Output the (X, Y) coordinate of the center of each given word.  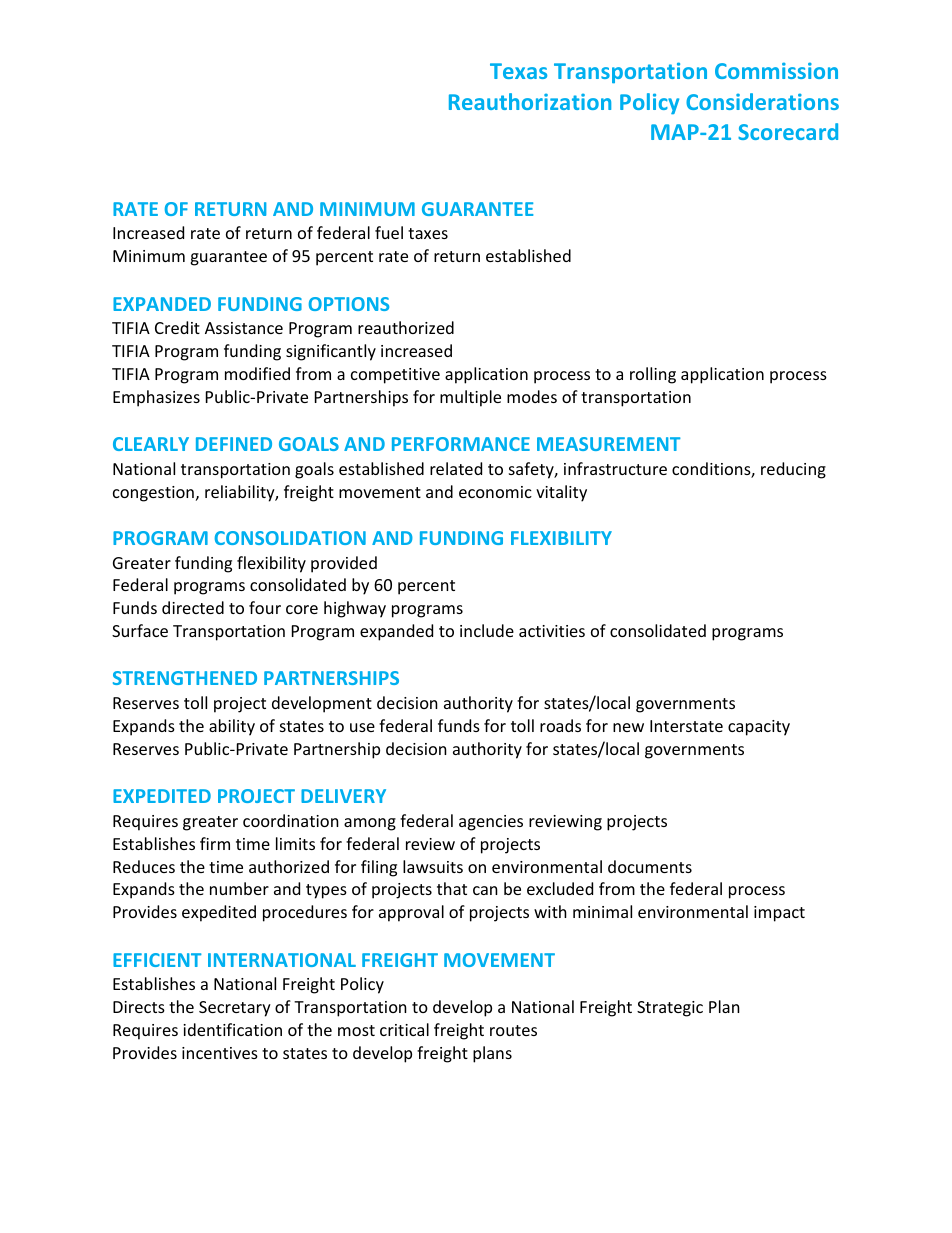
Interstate (686, 726)
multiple (470, 398)
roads (560, 725)
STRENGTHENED (185, 678)
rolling (653, 375)
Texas (518, 71)
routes (513, 1030)
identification (232, 1029)
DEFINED (234, 444)
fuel (389, 232)
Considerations (762, 101)
